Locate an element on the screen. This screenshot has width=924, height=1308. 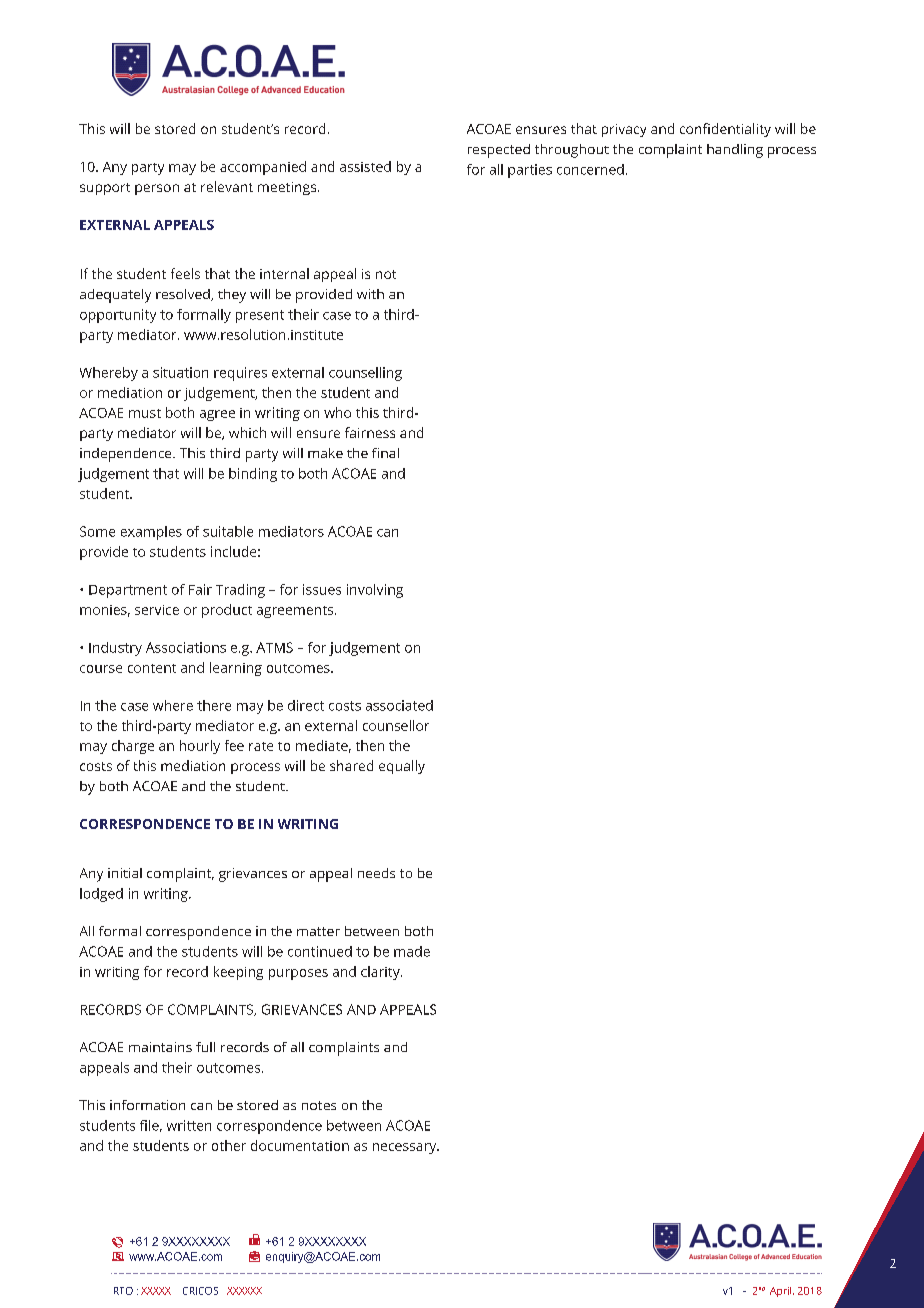
handling is located at coordinates (735, 151).
